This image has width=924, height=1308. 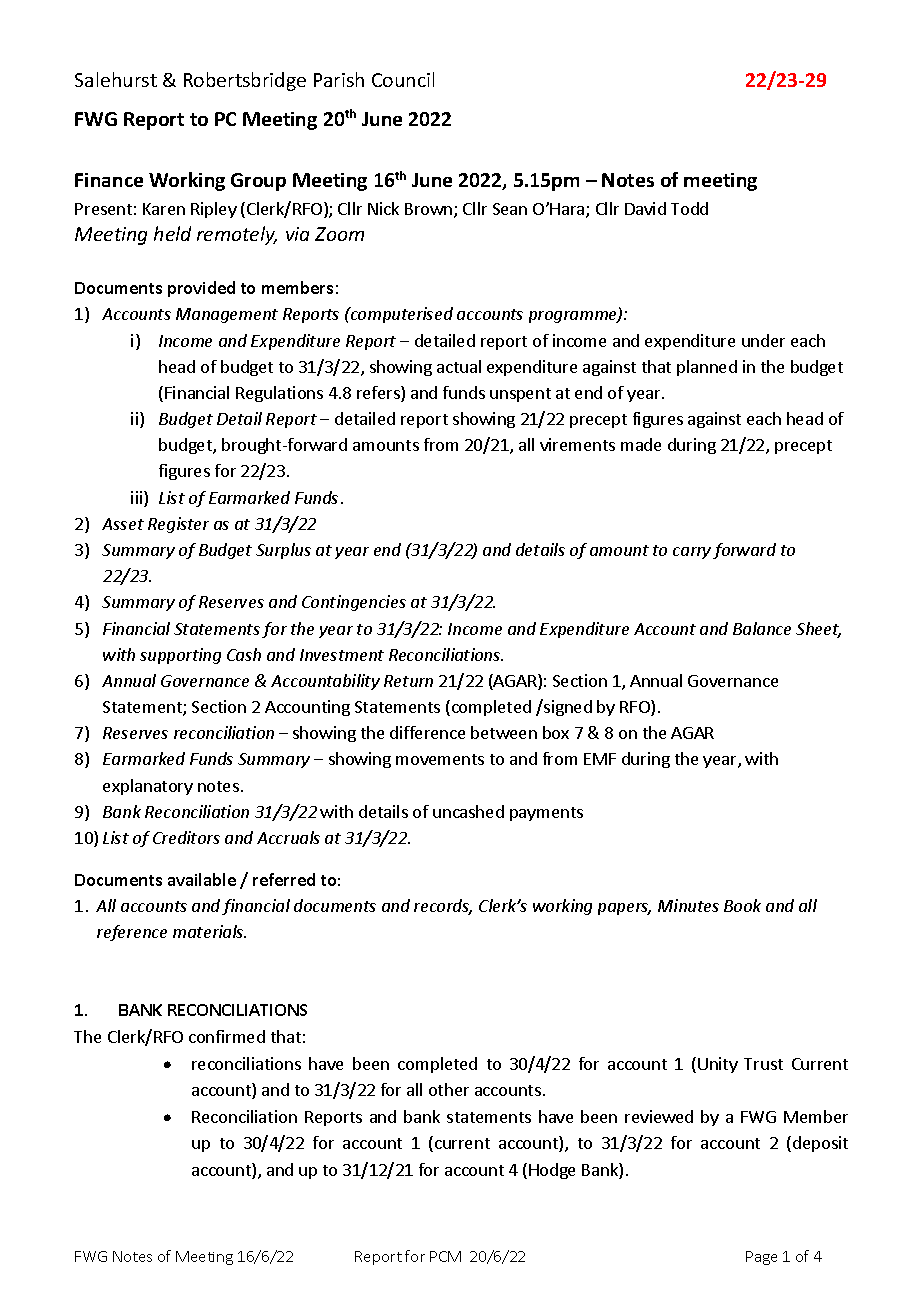 I want to click on Register, so click(x=178, y=525).
